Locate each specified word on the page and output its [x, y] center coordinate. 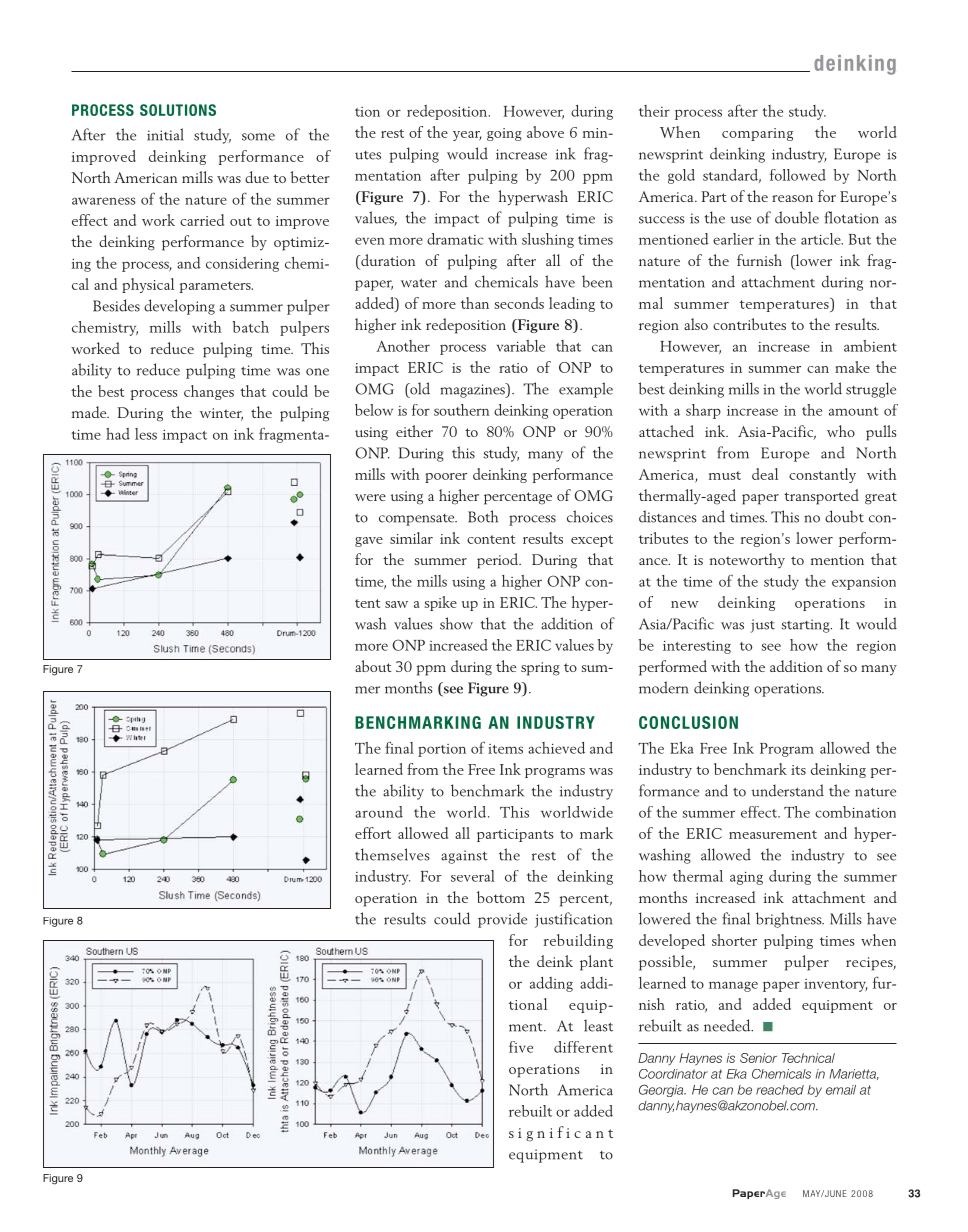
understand [787, 790]
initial [165, 134]
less [146, 434]
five [521, 1047]
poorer [446, 478]
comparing [757, 134]
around [379, 812]
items [505, 749]
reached [780, 1090]
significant [561, 1134]
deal [765, 474]
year [467, 136]
